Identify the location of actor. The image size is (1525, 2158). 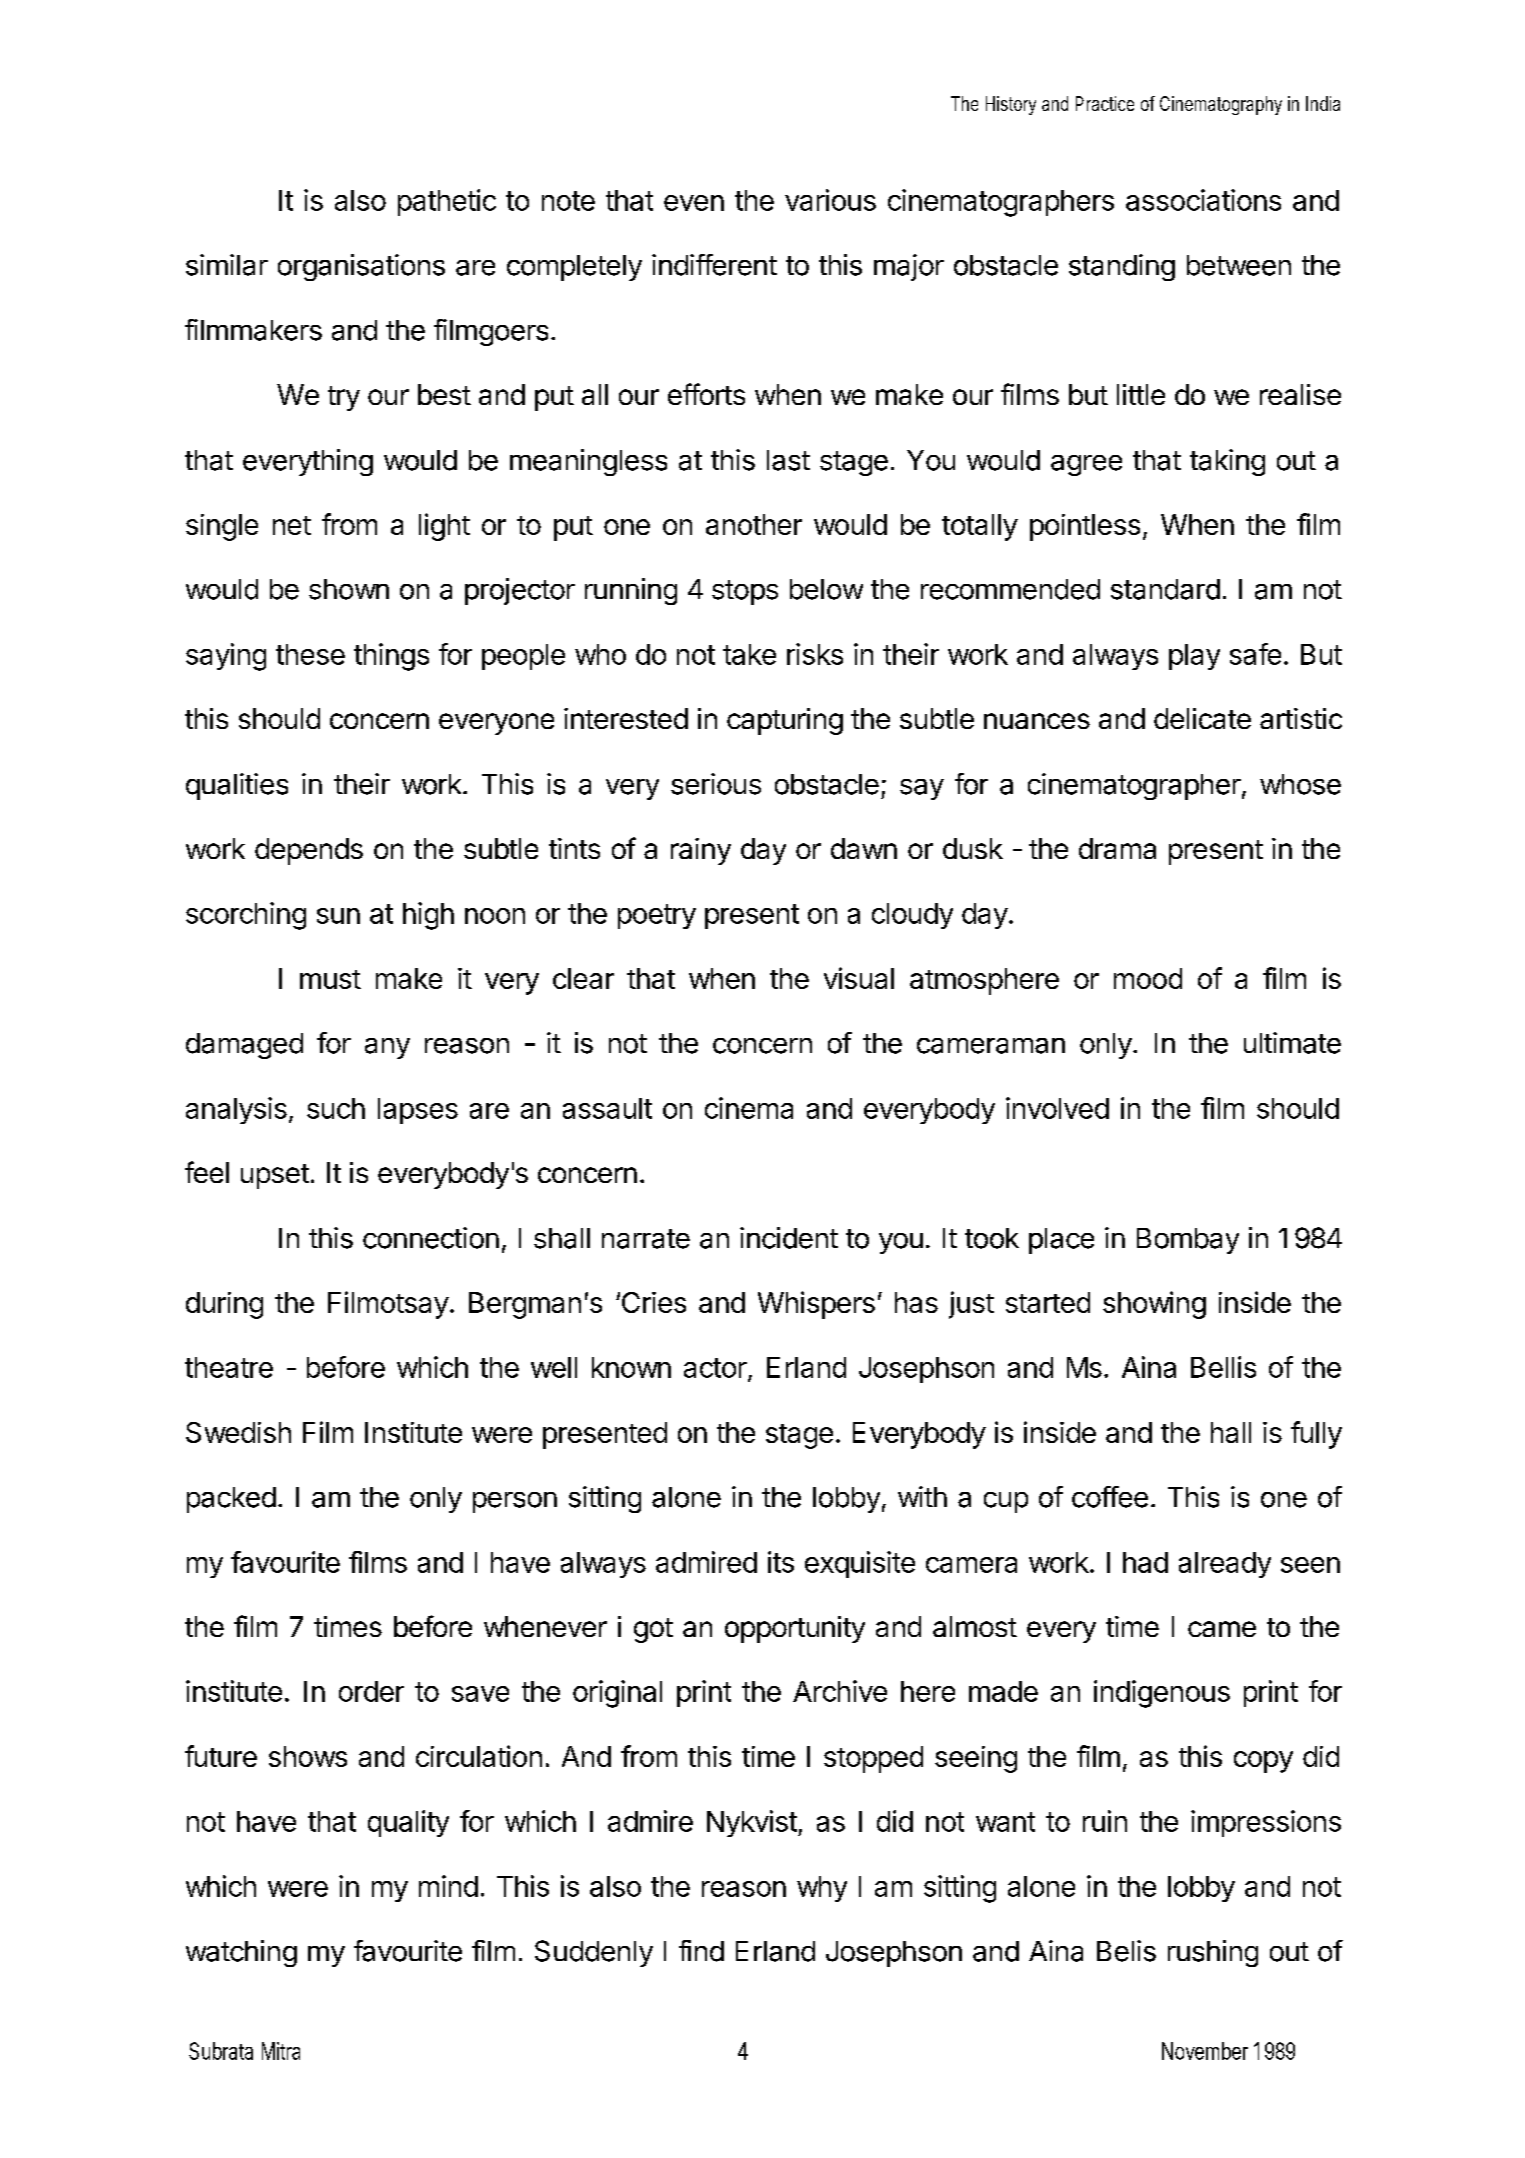
(715, 1368).
